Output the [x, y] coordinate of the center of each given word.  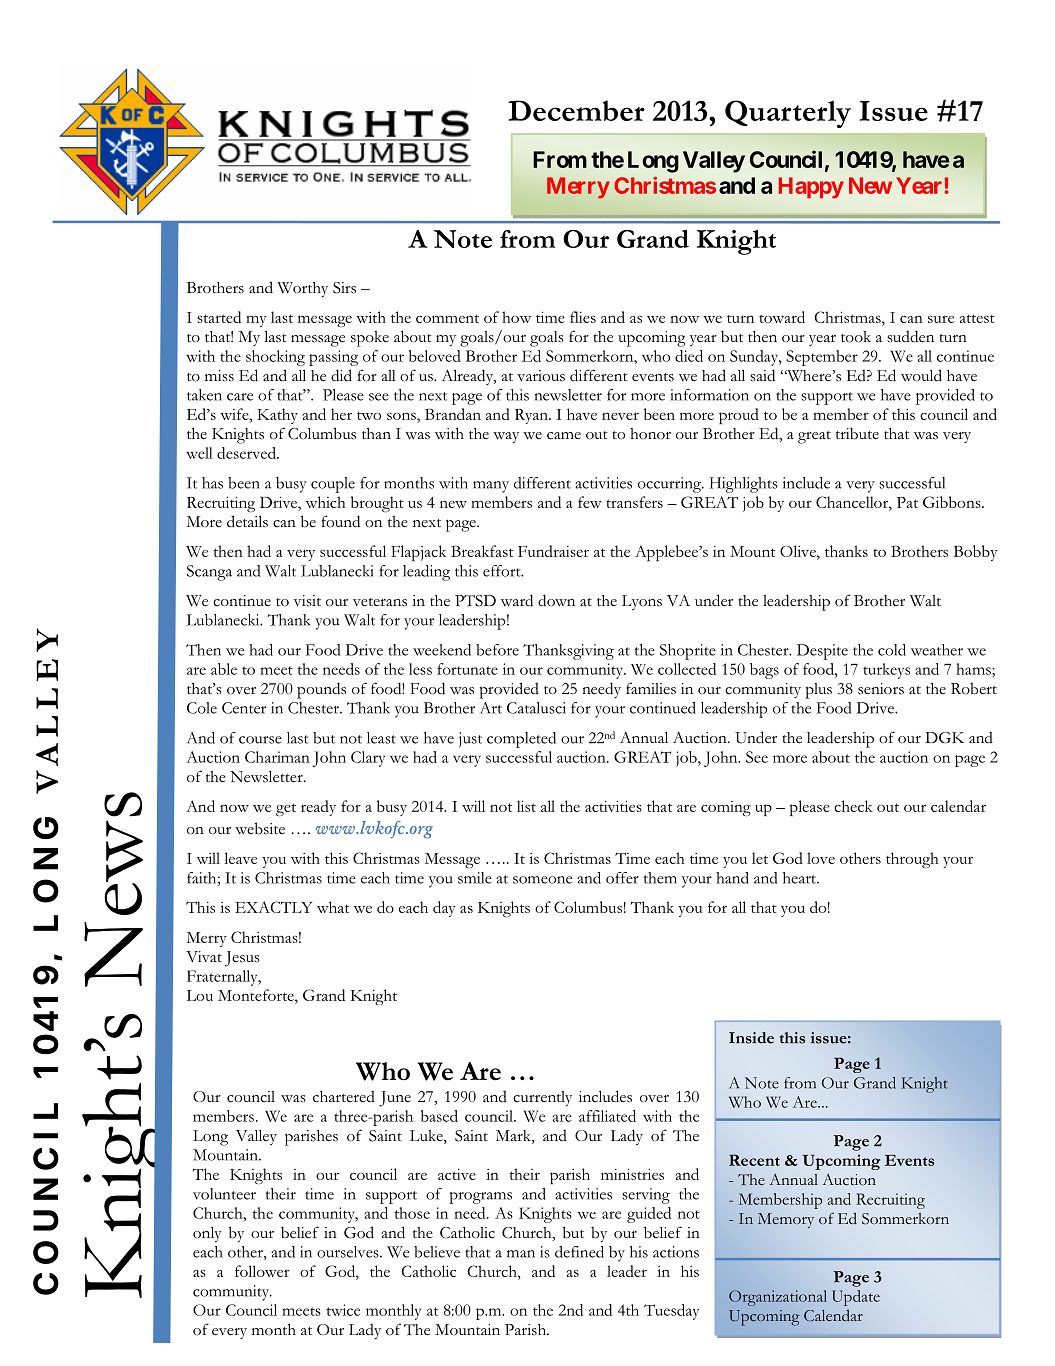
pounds [321, 690]
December [576, 110]
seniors [881, 689]
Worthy [302, 290]
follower [262, 1271]
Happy [811, 188]
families [651, 688]
